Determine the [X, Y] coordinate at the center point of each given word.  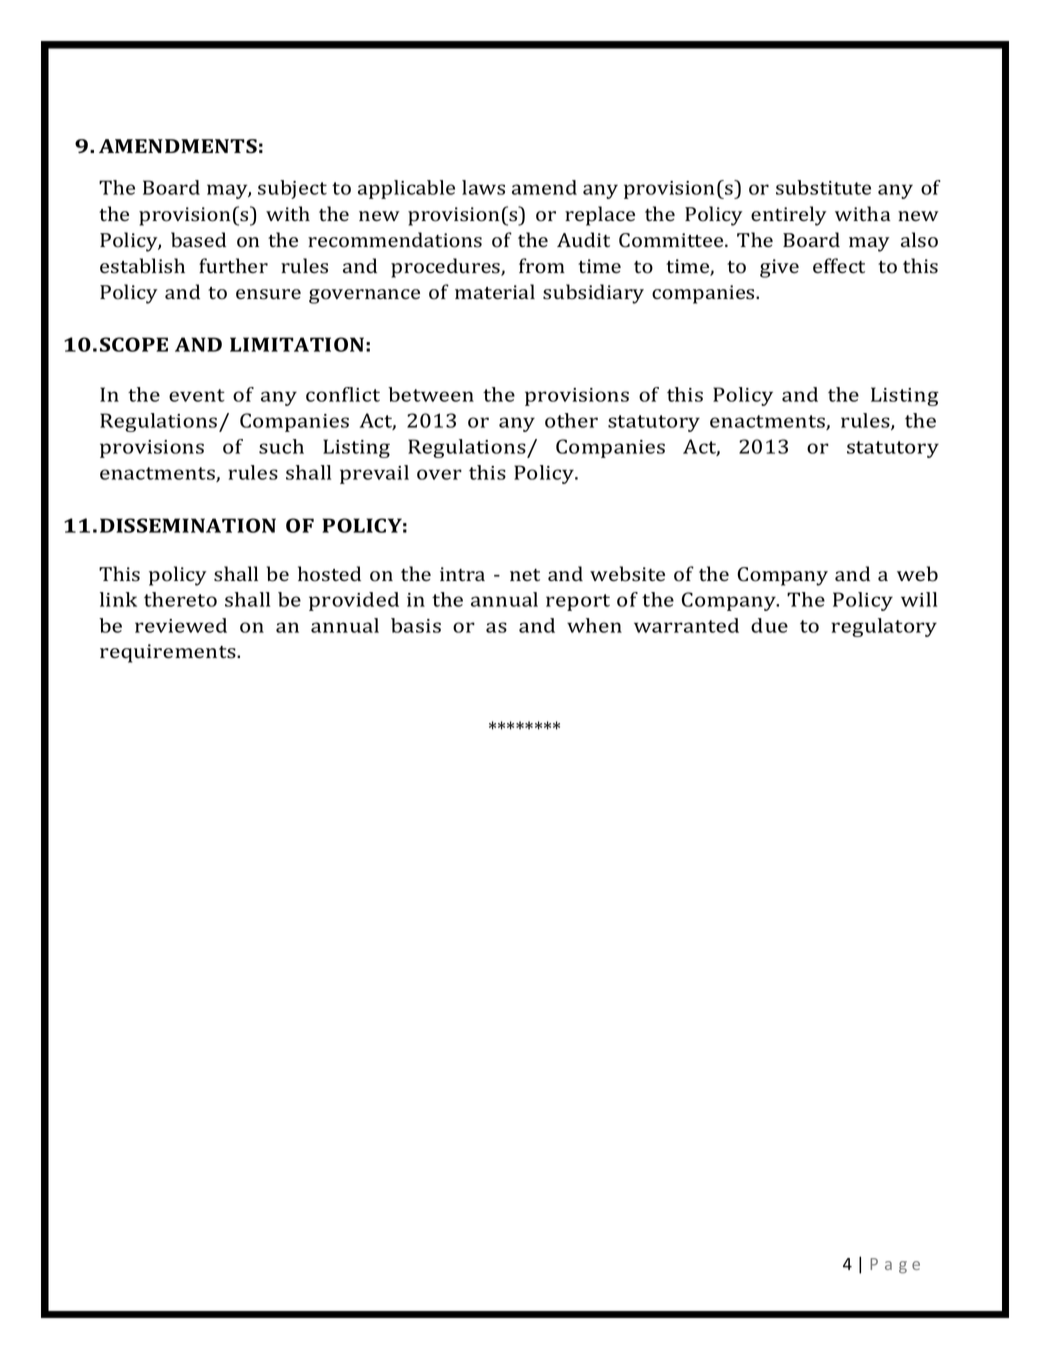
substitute [823, 187]
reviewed [181, 625]
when [594, 625]
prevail [374, 474]
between [431, 394]
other [571, 420]
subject [292, 189]
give [779, 268]
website [627, 574]
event [197, 395]
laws [483, 187]
